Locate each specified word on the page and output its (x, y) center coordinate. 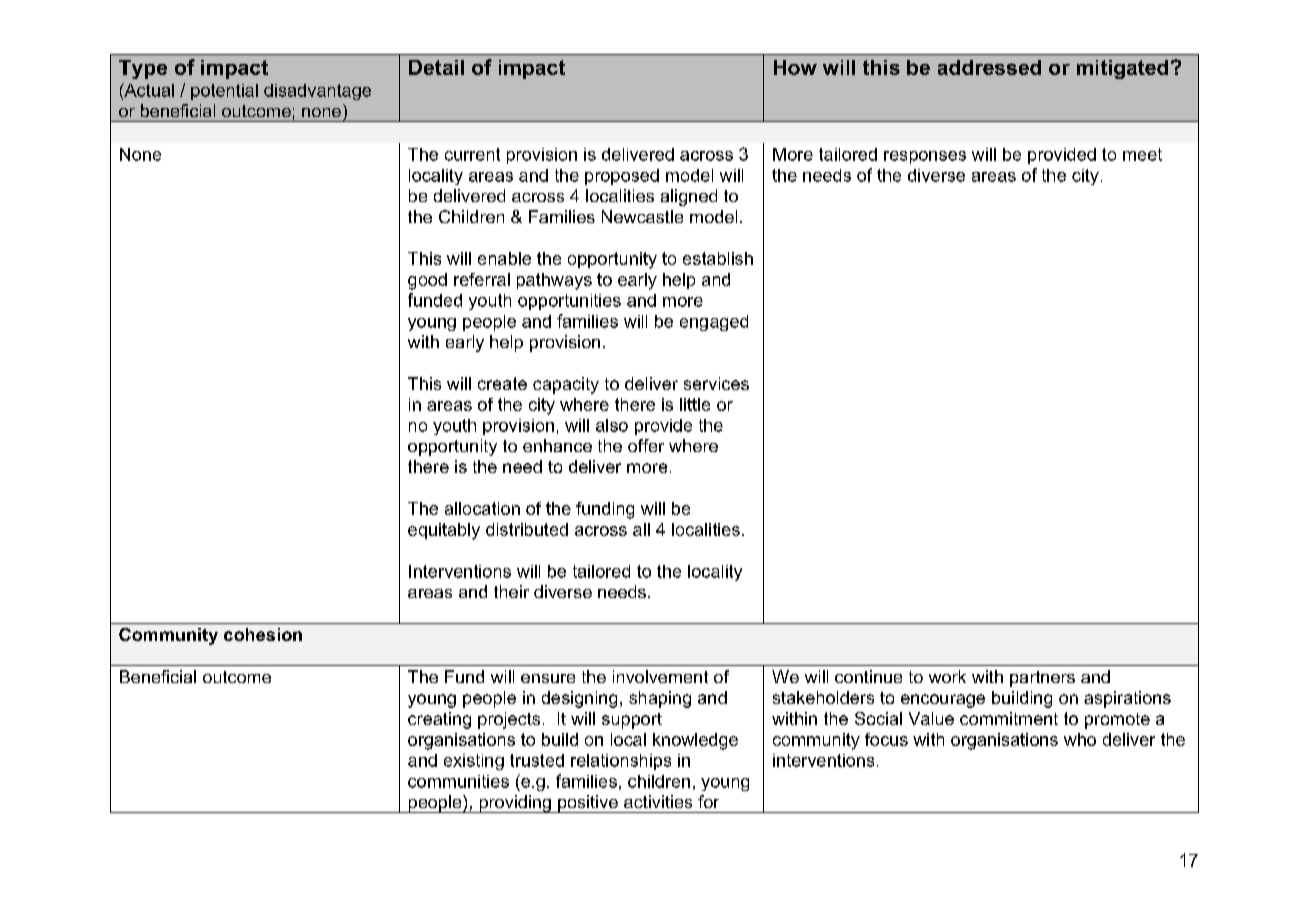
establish (718, 258)
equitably (444, 531)
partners (1042, 679)
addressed (989, 67)
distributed (527, 529)
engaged (714, 323)
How (795, 67)
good (427, 281)
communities (458, 781)
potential (224, 92)
